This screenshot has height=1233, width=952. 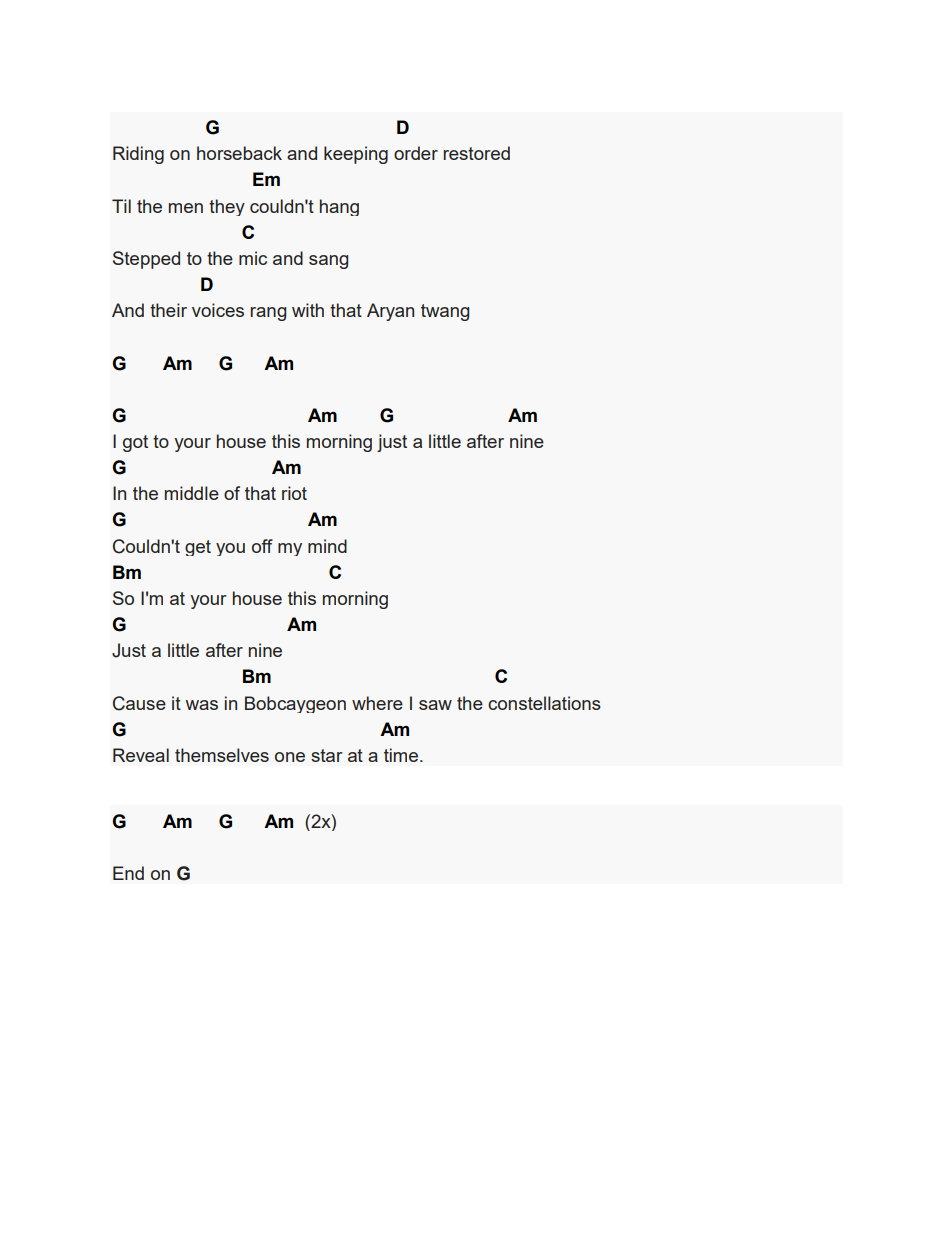 I want to click on star, so click(x=327, y=755).
